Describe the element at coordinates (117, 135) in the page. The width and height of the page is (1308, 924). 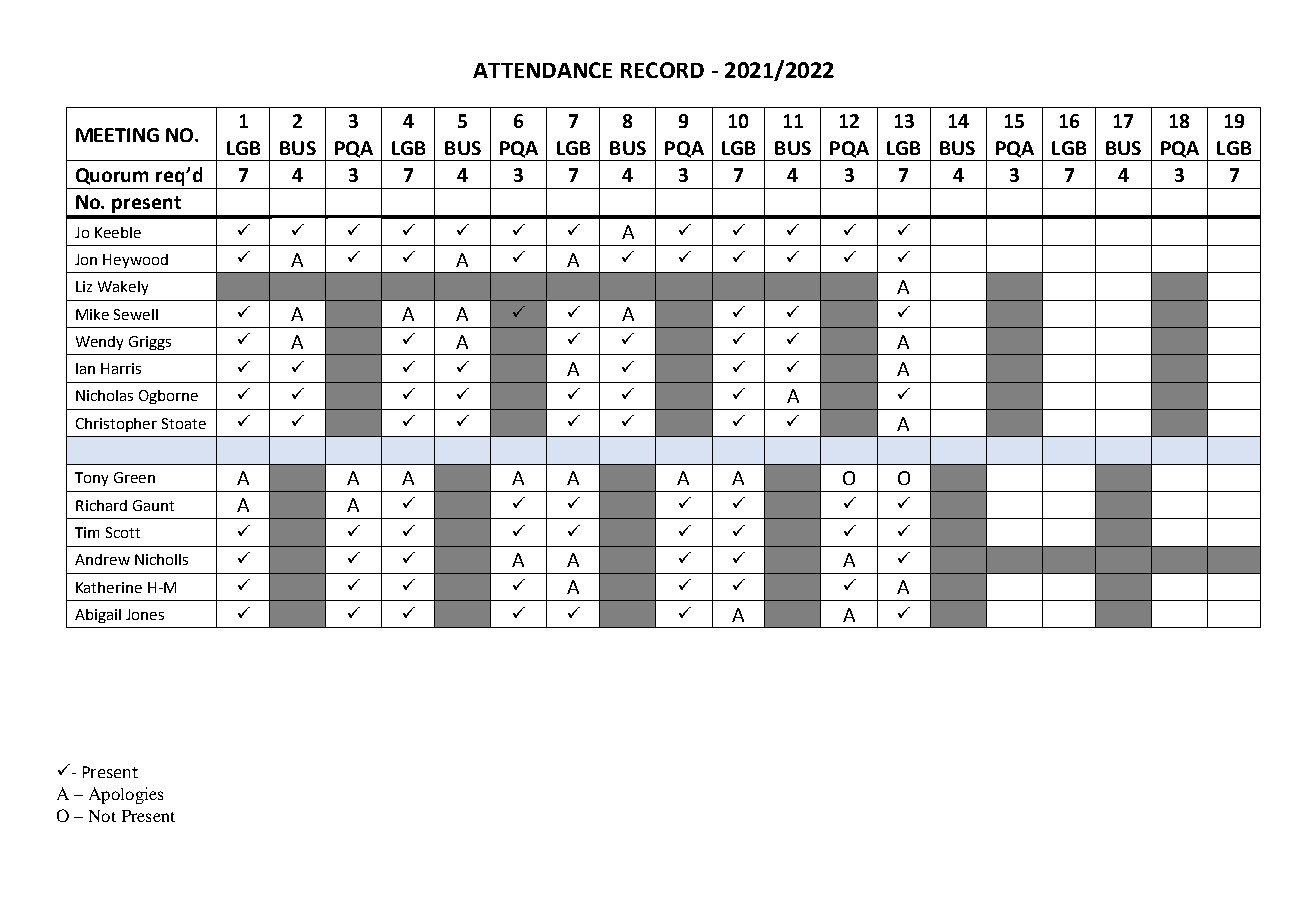
I see `MEETING` at that location.
